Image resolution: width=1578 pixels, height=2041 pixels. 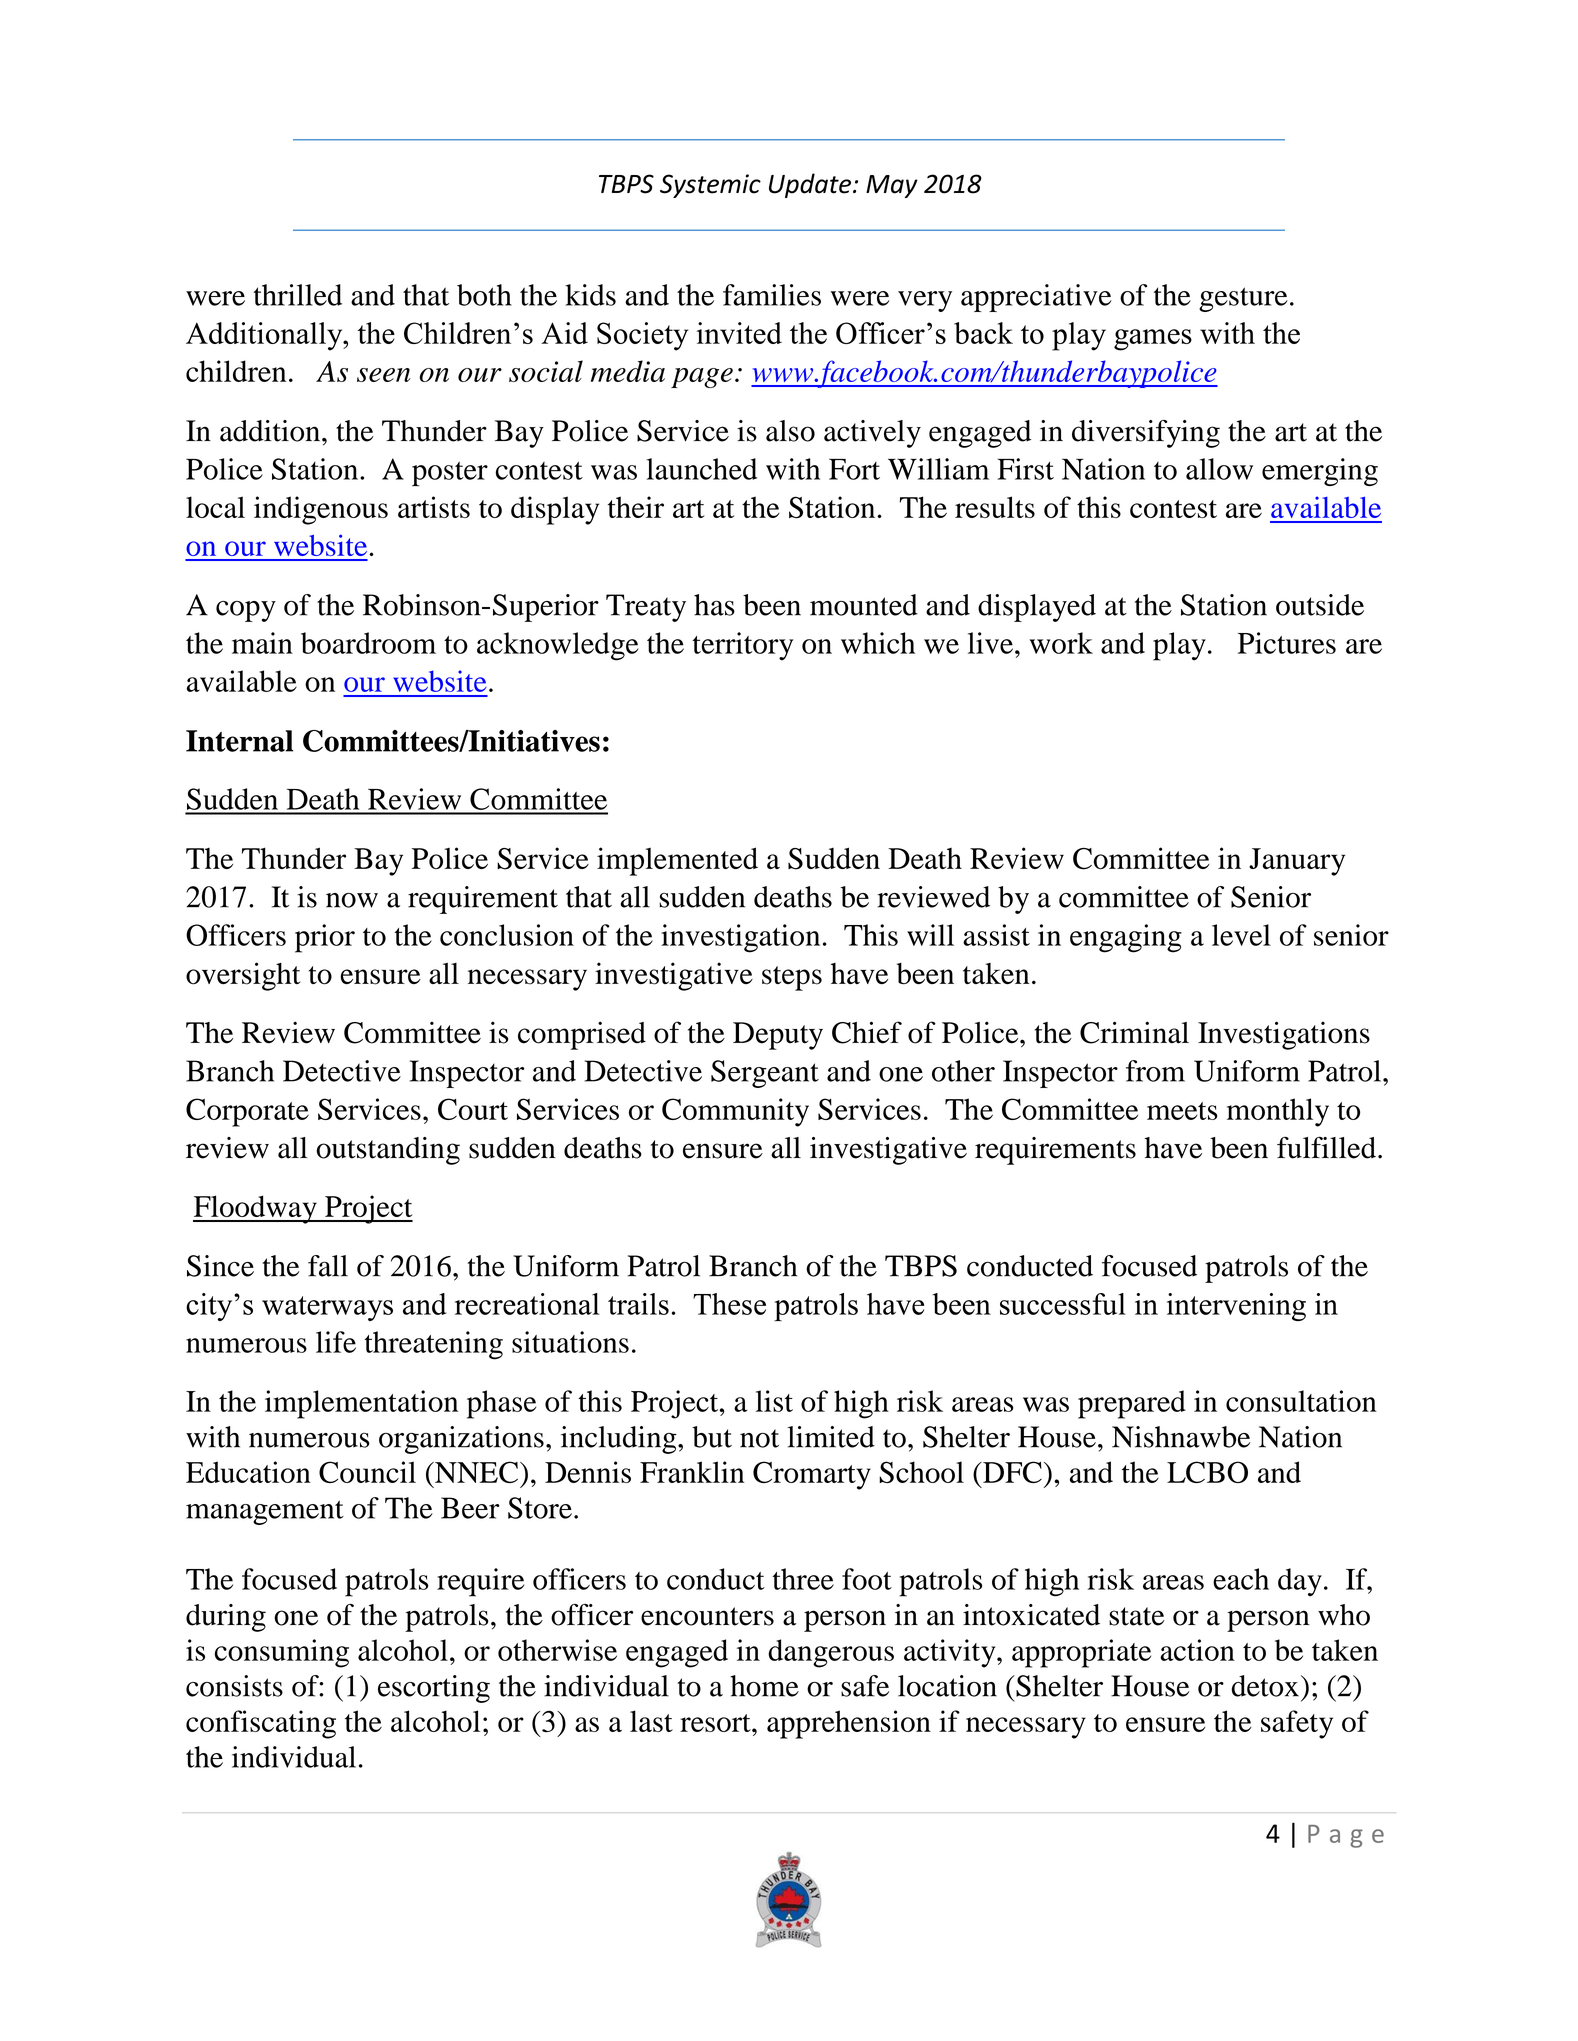 What do you see at coordinates (1182, 1111) in the screenshot?
I see `meets` at bounding box center [1182, 1111].
